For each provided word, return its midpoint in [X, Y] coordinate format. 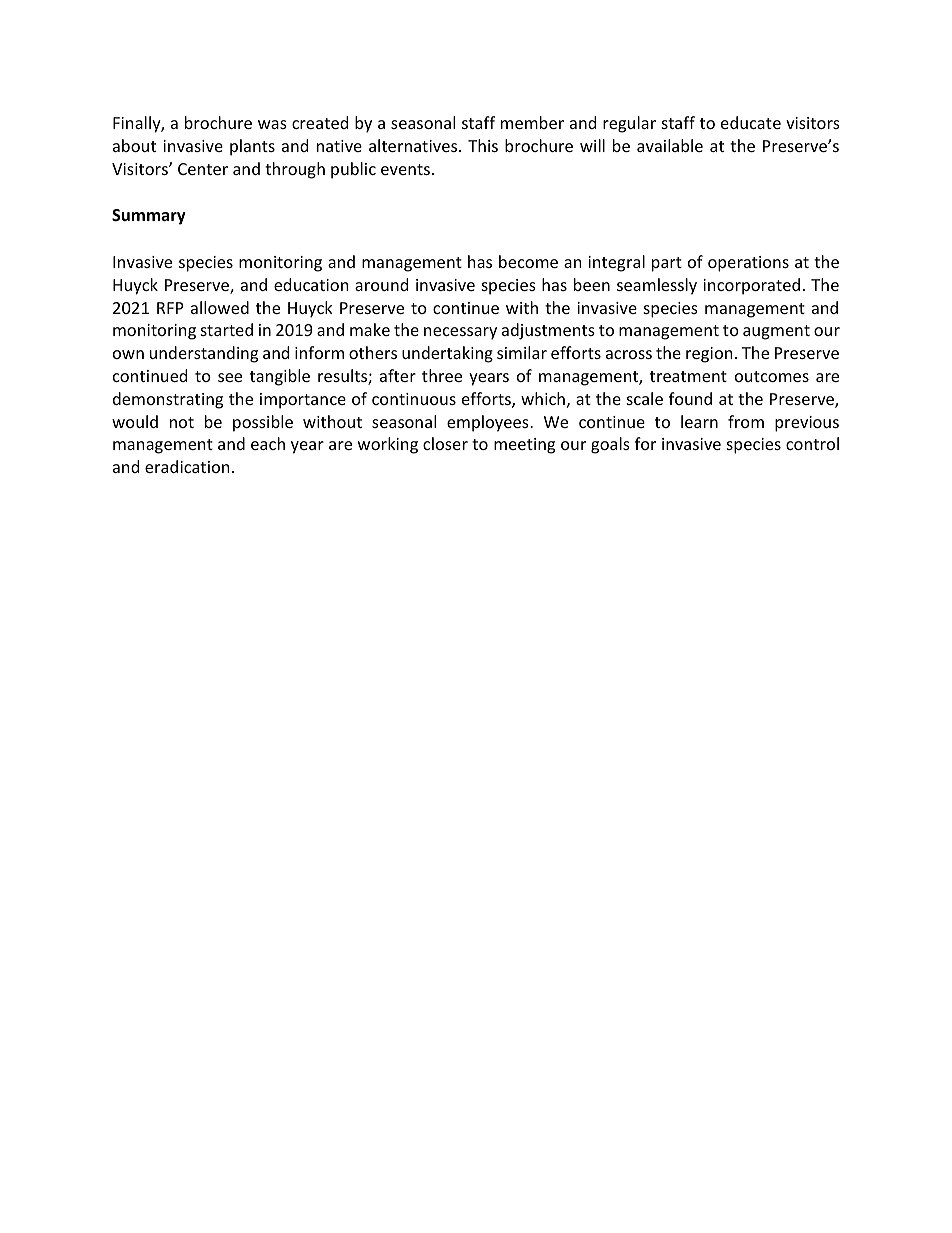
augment [776, 332]
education [311, 284]
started [227, 329]
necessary [460, 333]
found [690, 398]
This [483, 145]
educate [751, 122]
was [272, 124]
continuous [414, 399]
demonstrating [168, 400]
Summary [149, 217]
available [670, 145]
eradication [187, 466]
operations [748, 264]
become [528, 261]
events [405, 169]
